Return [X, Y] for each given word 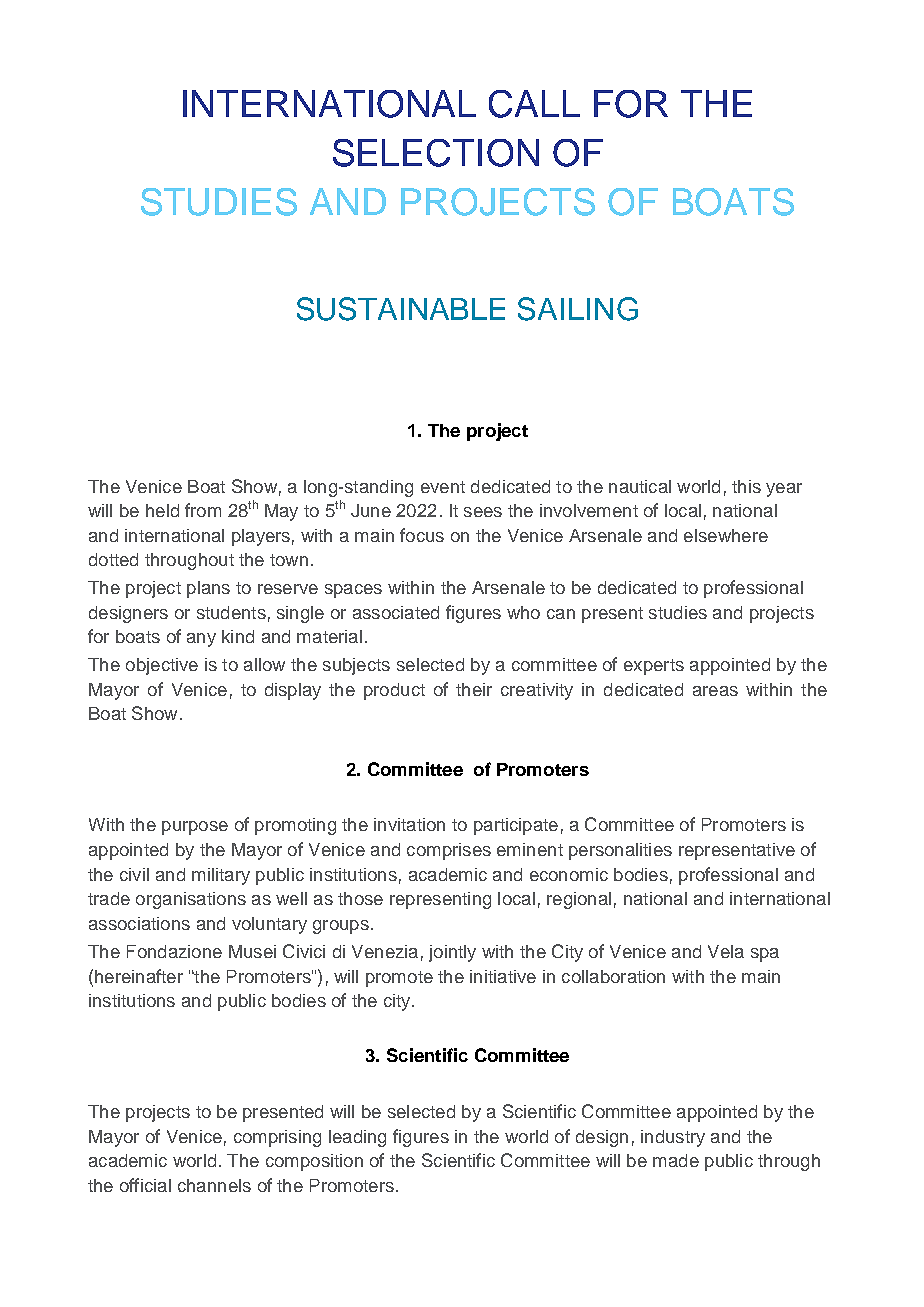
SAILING [578, 309]
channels [214, 1185]
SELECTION [436, 153]
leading [357, 1138]
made [676, 1160]
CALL [534, 104]
